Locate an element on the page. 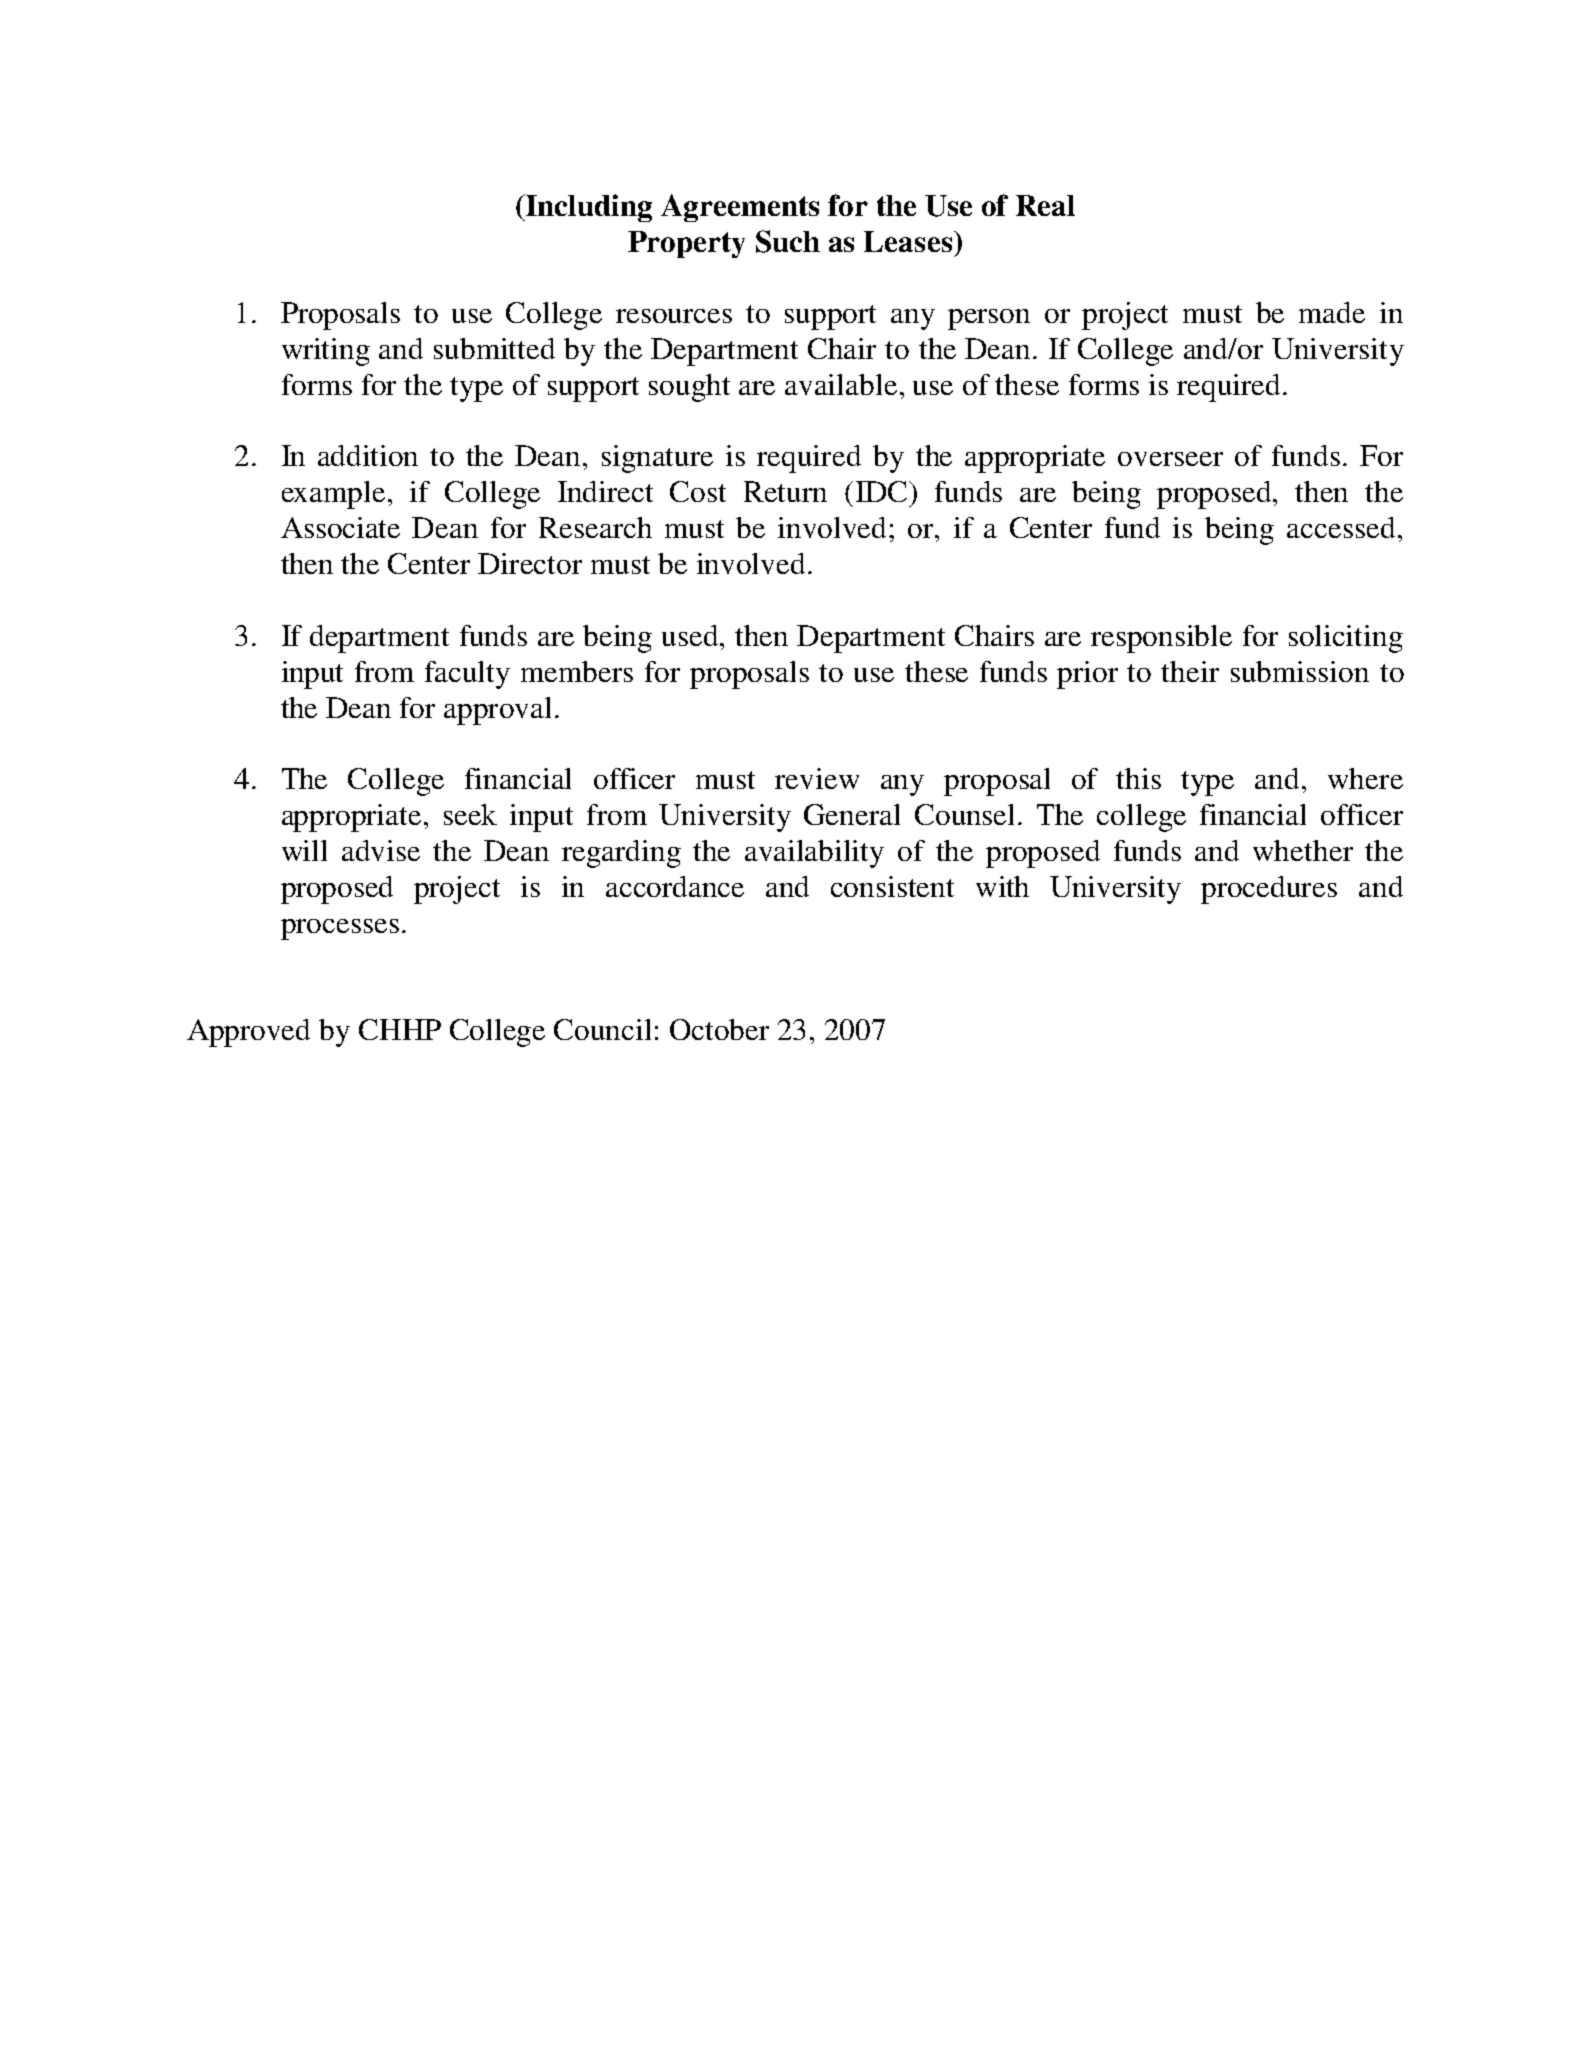 The height and width of the document is (2059, 1591). seek is located at coordinates (470, 814).
